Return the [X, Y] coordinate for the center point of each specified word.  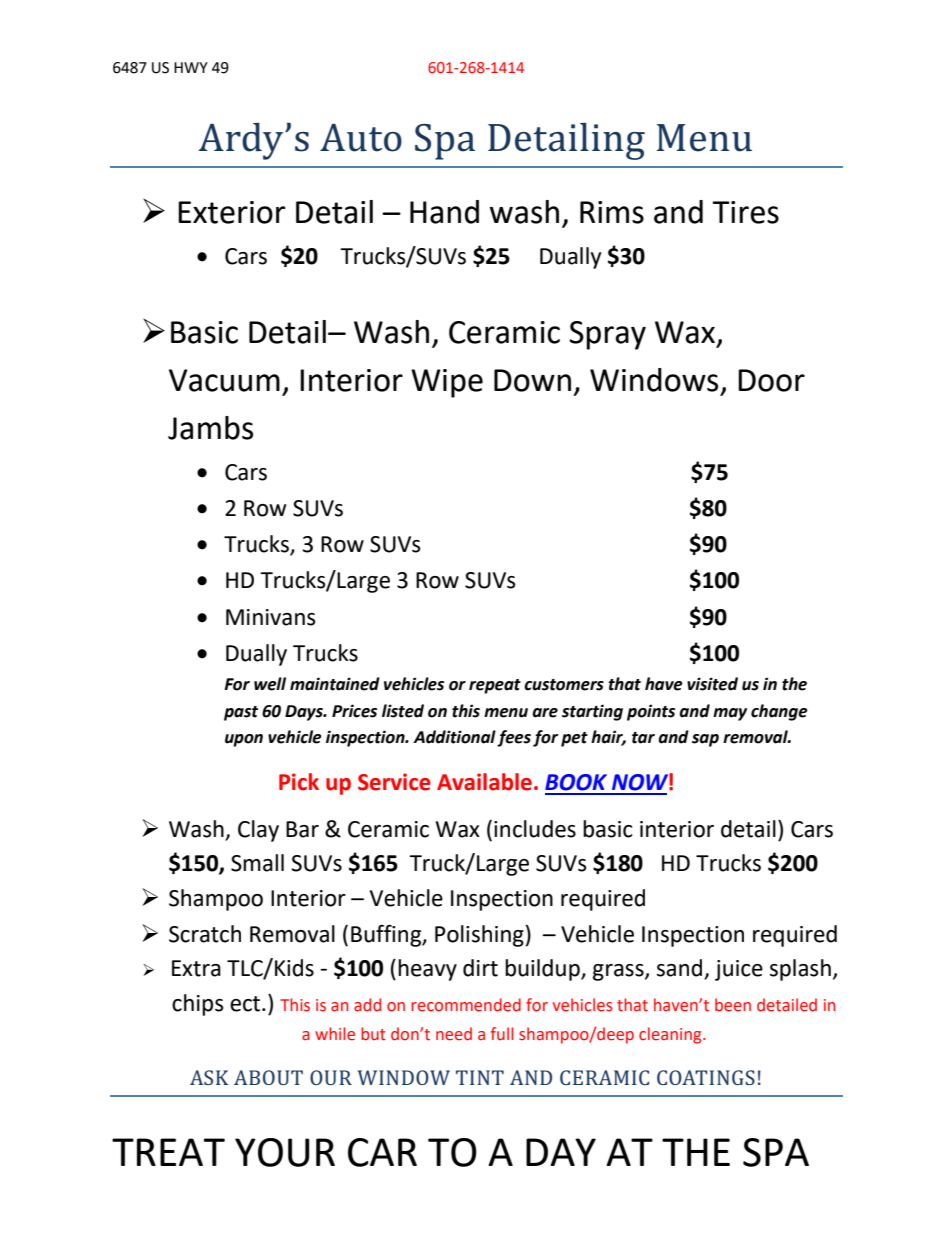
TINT [480, 1077]
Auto [361, 138]
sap [705, 740]
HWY [191, 67]
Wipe [447, 383]
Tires [746, 212]
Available [484, 782]
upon [244, 740]
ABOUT [268, 1077]
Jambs [210, 428]
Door [771, 380]
